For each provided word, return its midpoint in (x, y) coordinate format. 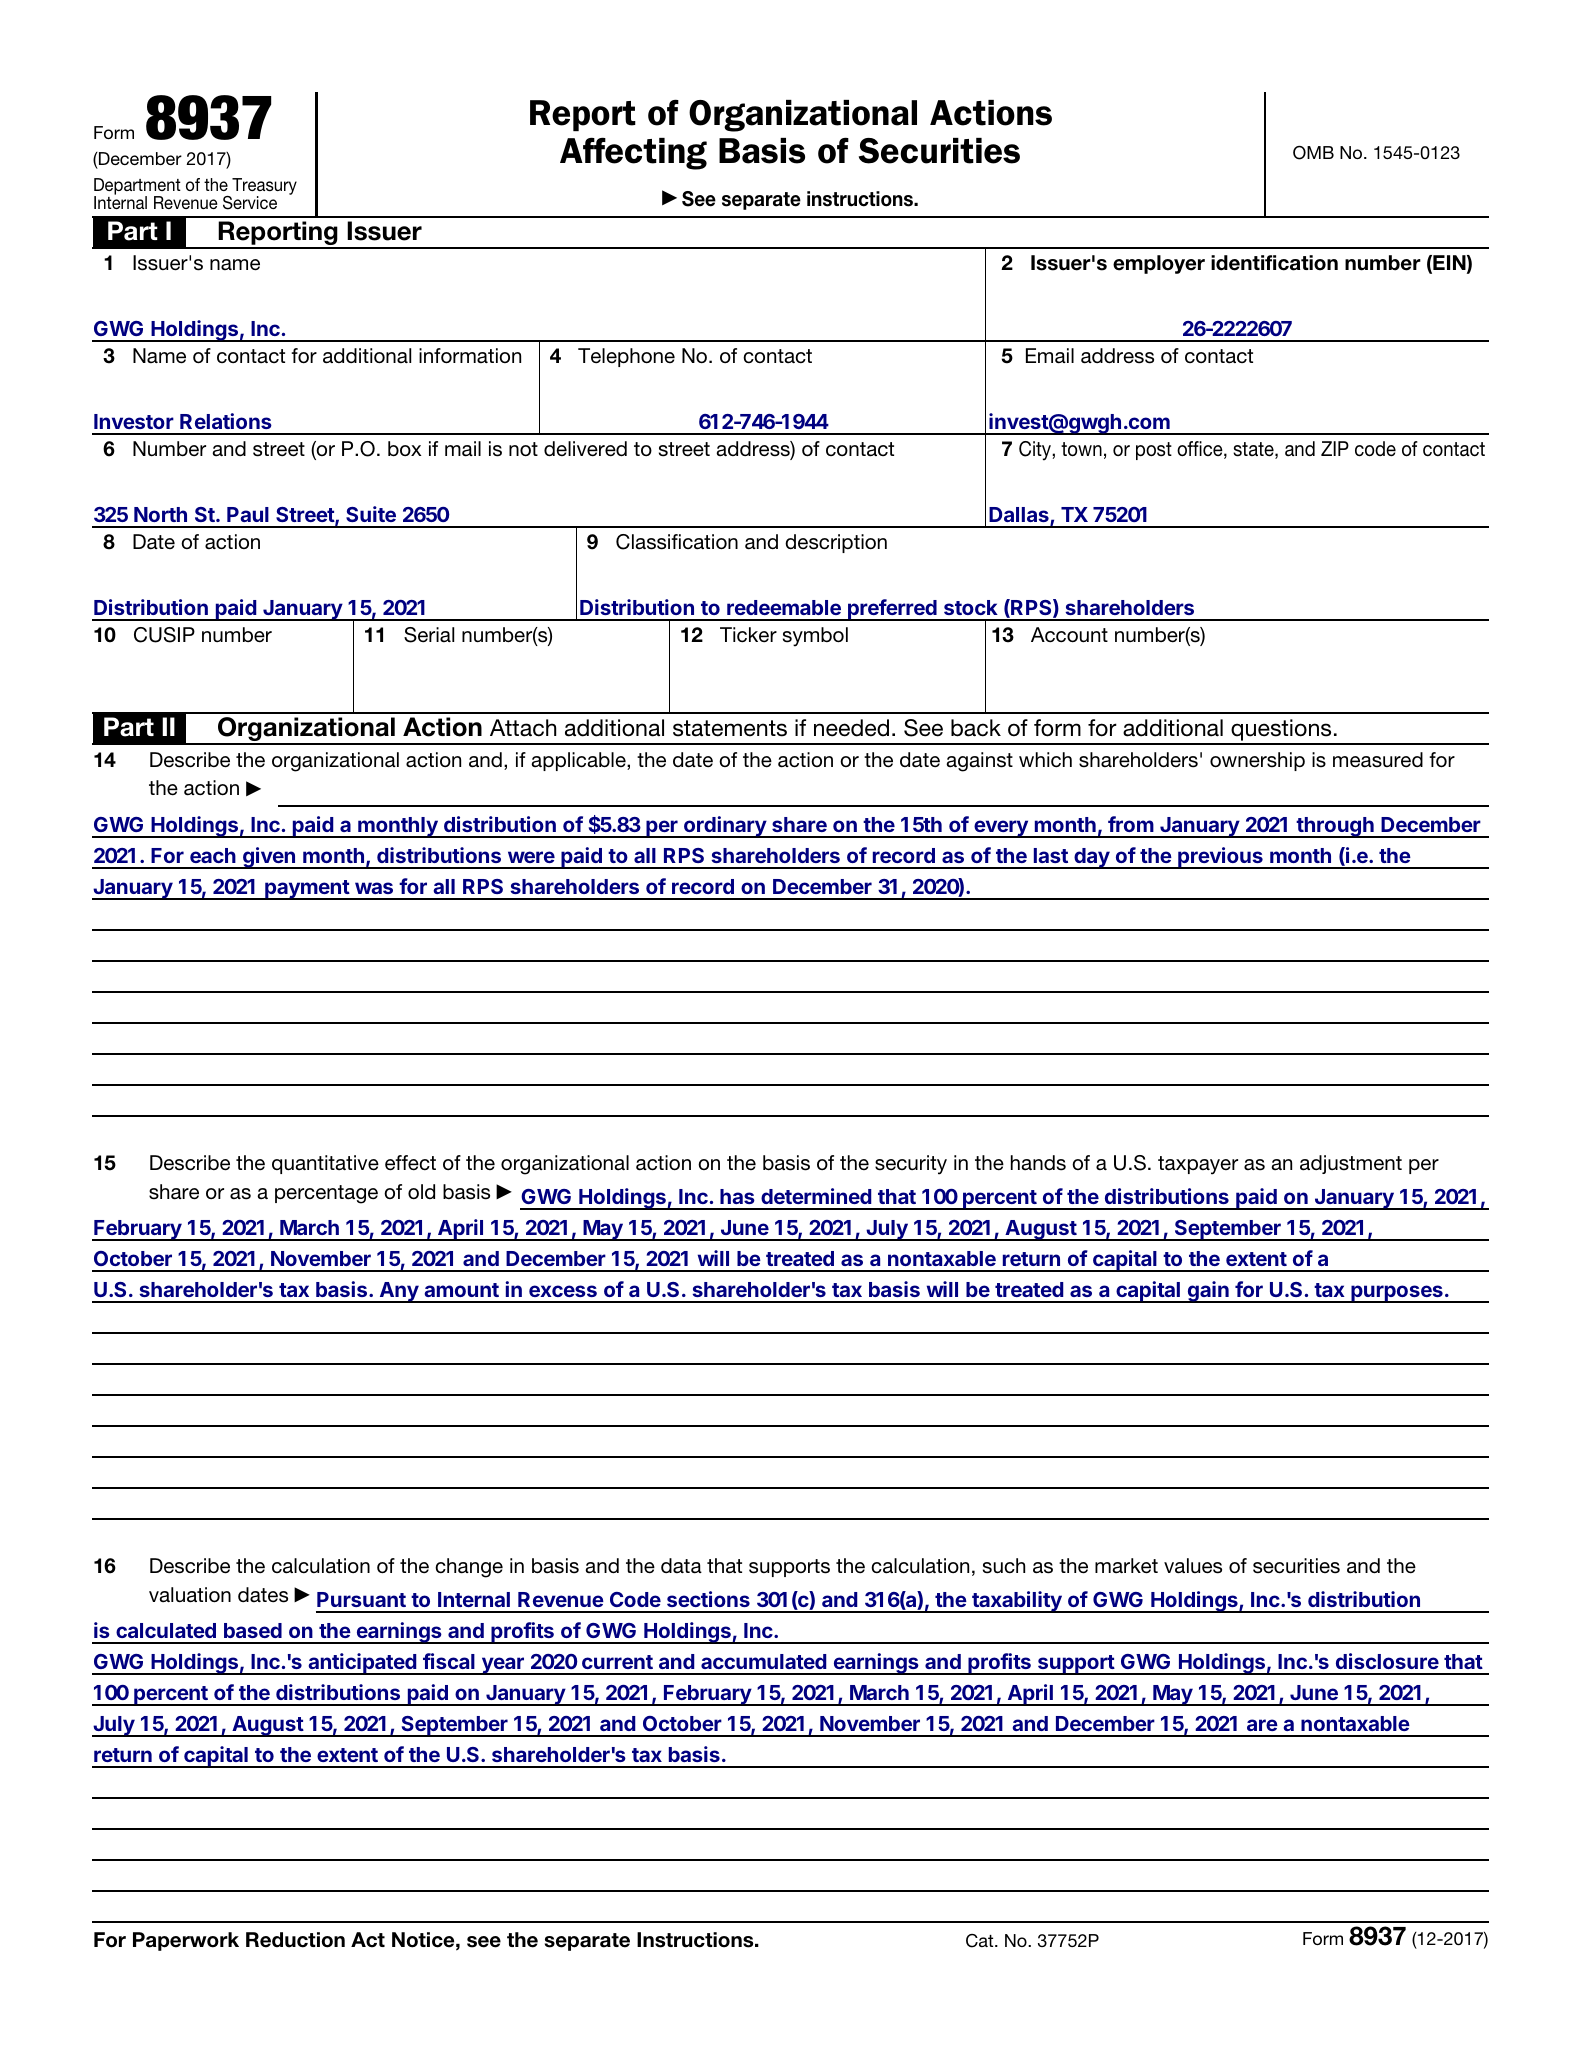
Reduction (295, 1940)
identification (1274, 263)
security (911, 1165)
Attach (523, 728)
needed (851, 728)
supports (789, 1568)
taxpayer (1198, 1165)
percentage (326, 1194)
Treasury (263, 187)
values (1193, 1566)
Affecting (633, 153)
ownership (1257, 761)
